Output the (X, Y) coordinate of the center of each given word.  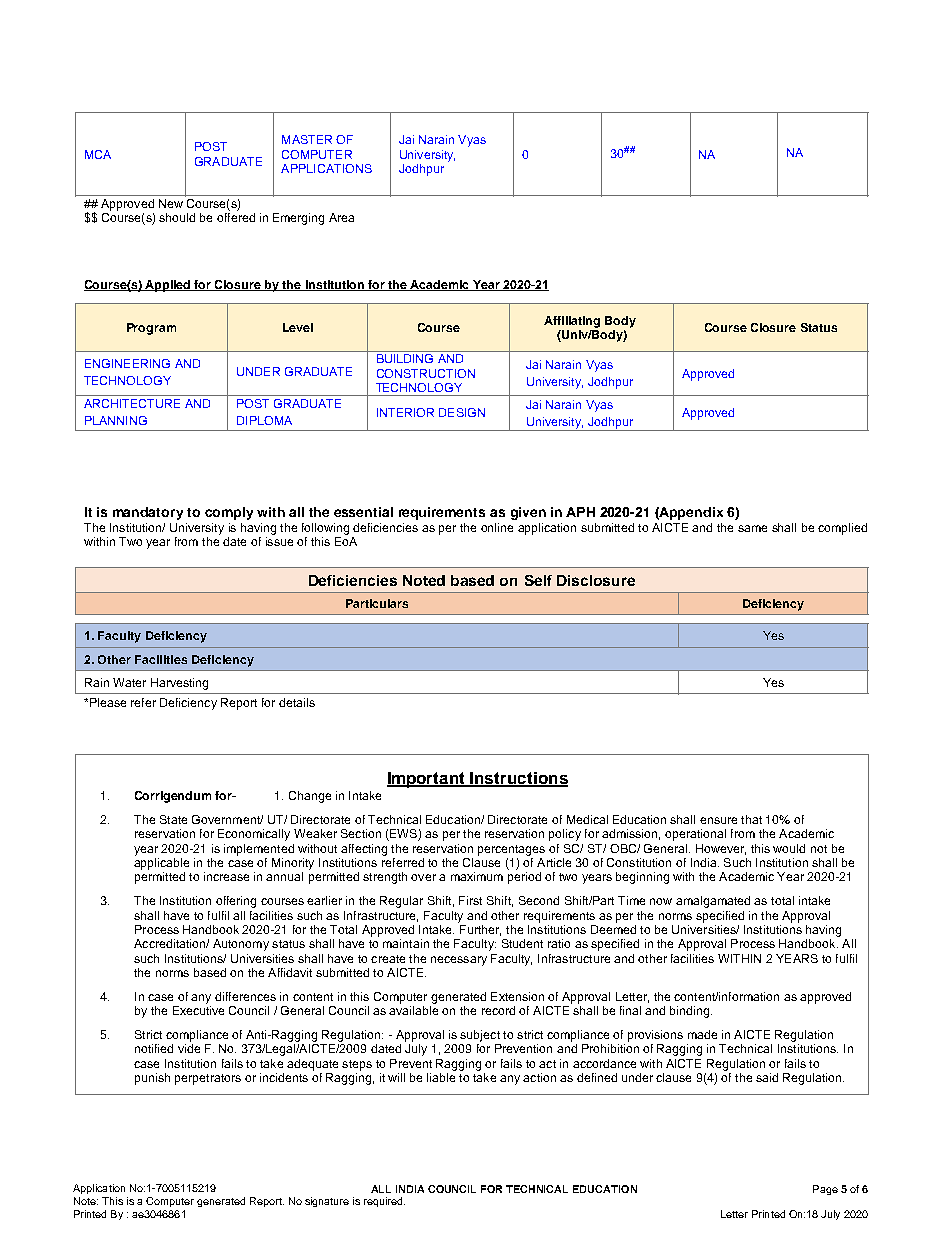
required (384, 1202)
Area (341, 217)
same (752, 528)
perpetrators (208, 1079)
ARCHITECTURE (132, 403)
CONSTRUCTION (426, 373)
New (171, 203)
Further (480, 930)
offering (236, 902)
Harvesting (179, 684)
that (751, 819)
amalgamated (713, 902)
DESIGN (462, 412)
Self (538, 580)
